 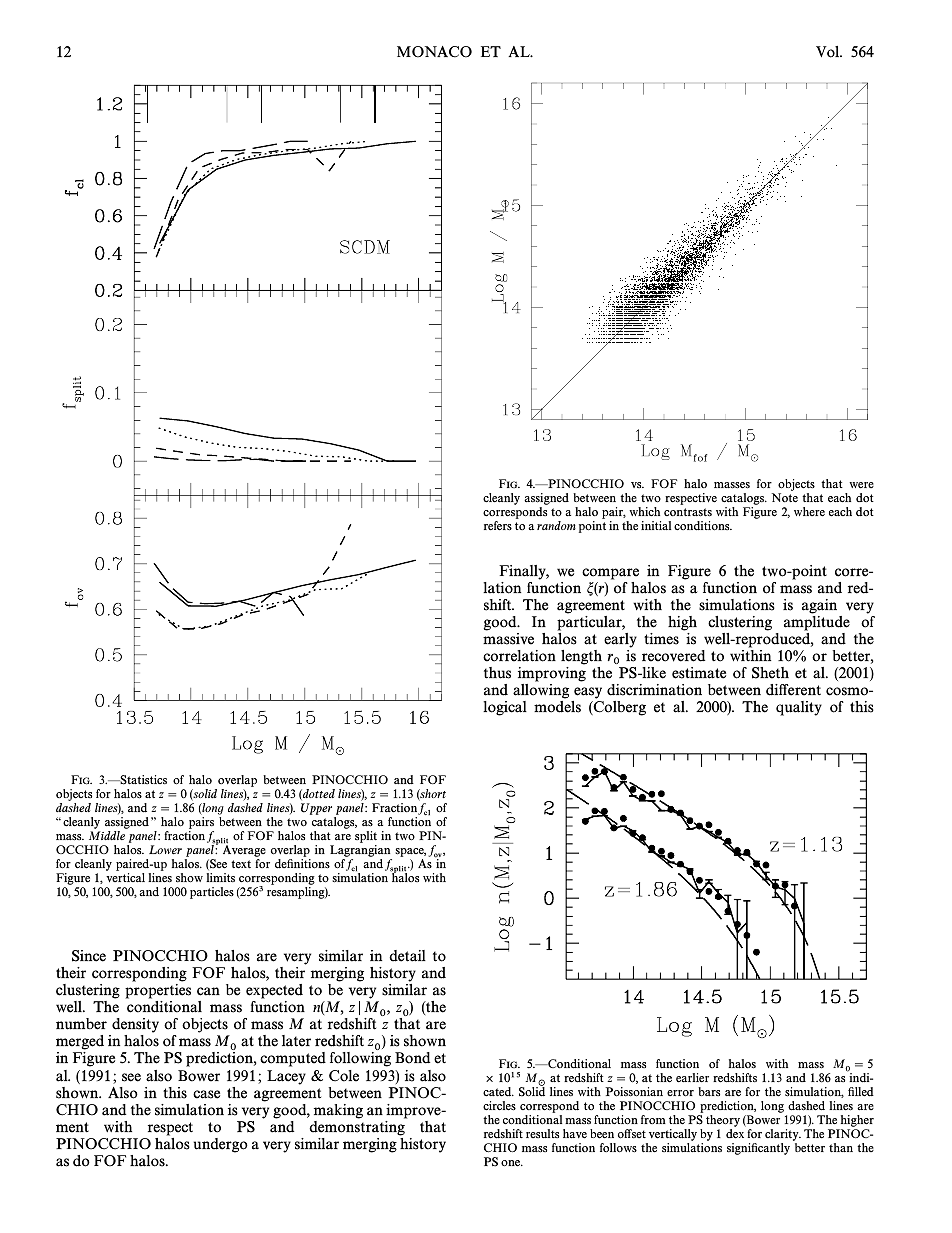 What do you see at coordinates (434, 52) in the screenshot?
I see `MONACO` at bounding box center [434, 52].
